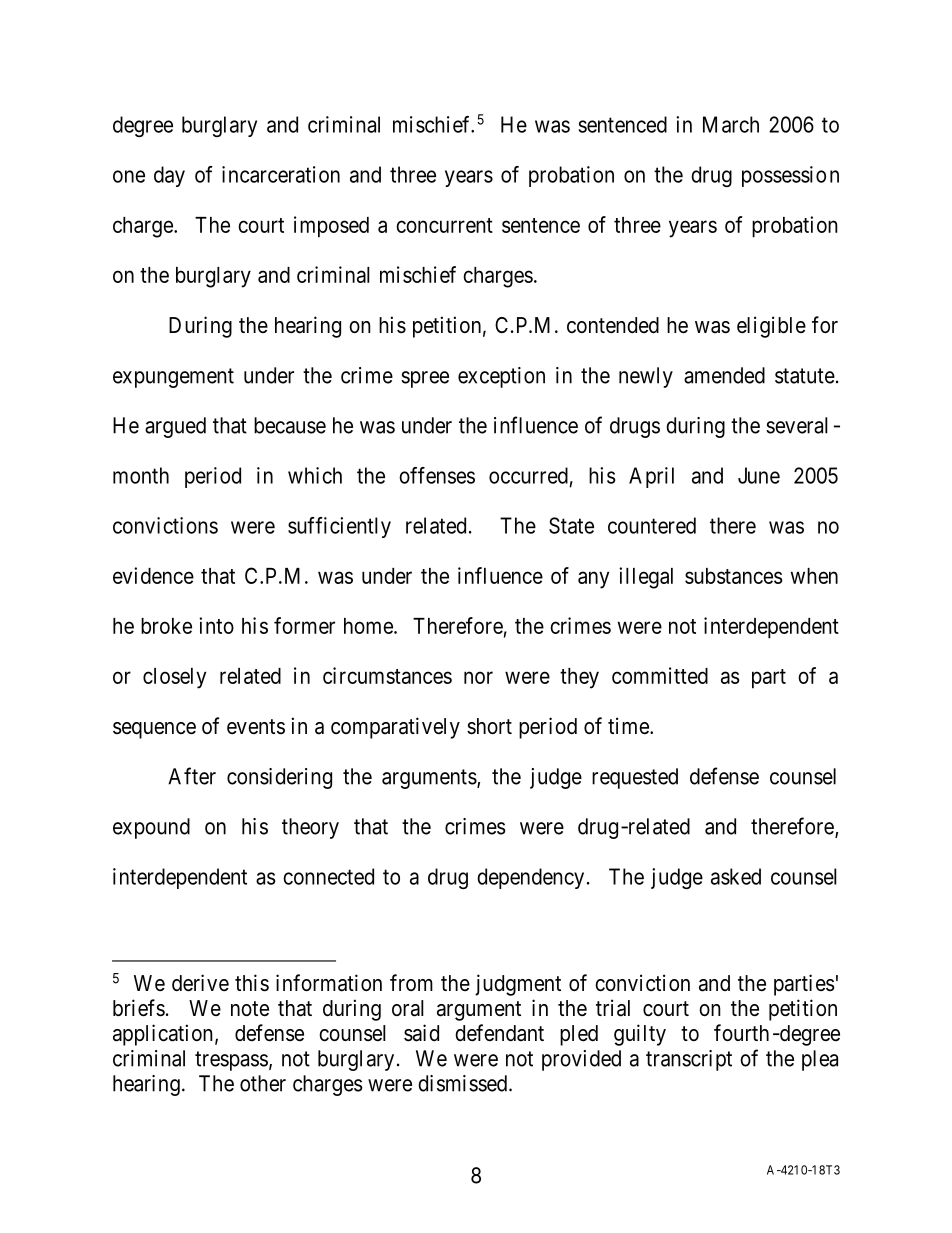  I want to click on nor, so click(478, 677).
